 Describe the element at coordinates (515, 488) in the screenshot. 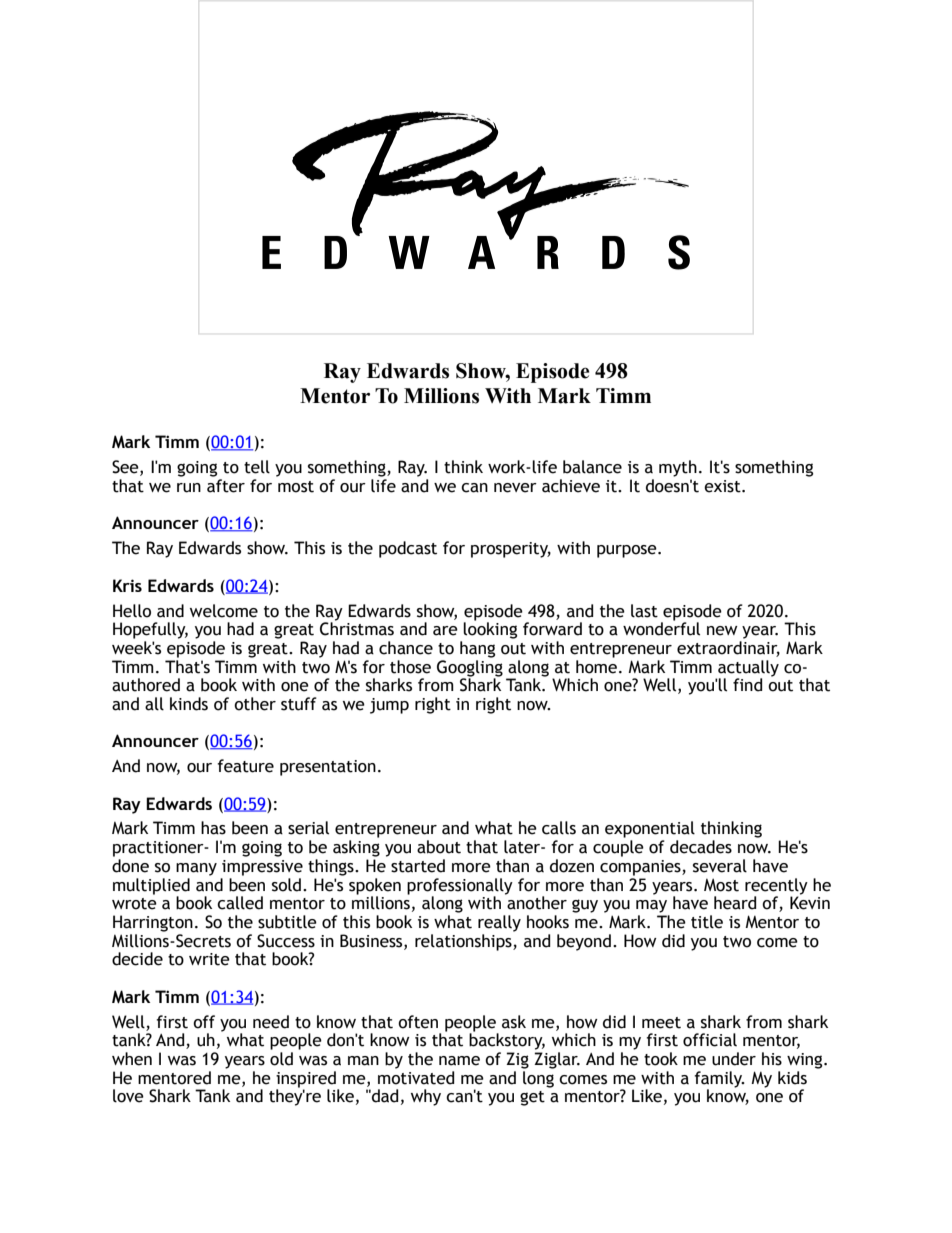

I see `never` at that location.
